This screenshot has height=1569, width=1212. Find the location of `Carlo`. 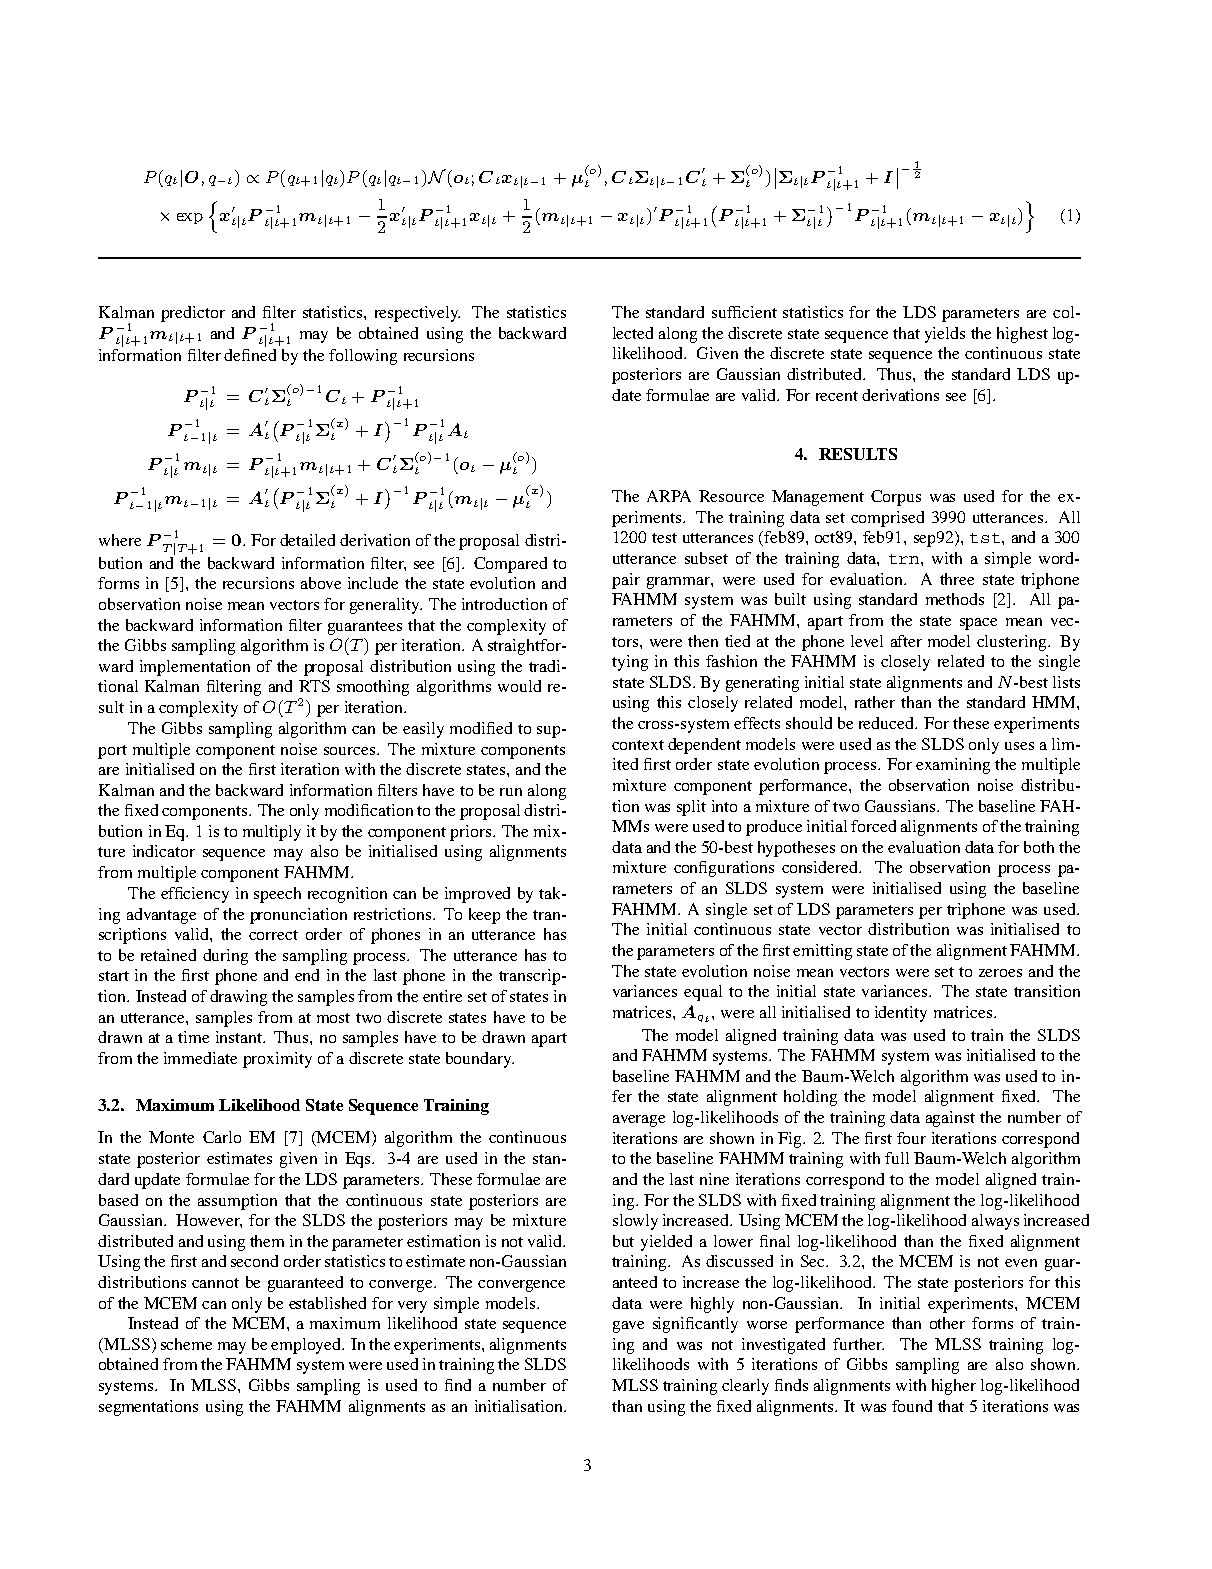

Carlo is located at coordinates (222, 1137).
